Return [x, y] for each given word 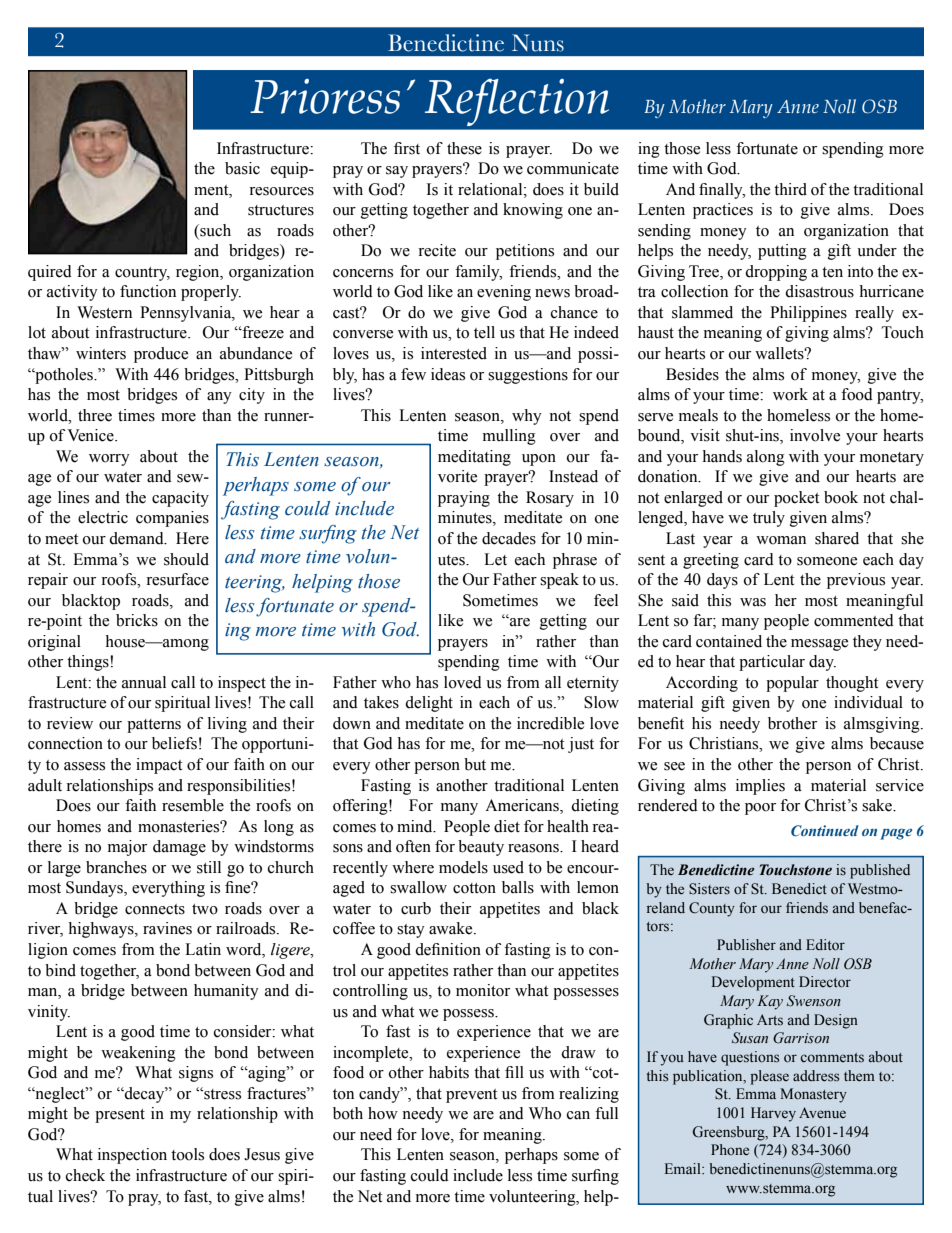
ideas [448, 374]
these [464, 148]
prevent [471, 1096]
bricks [137, 620]
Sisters [709, 889]
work [790, 394]
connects [155, 909]
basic [242, 168]
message [819, 645]
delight [429, 704]
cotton [474, 888]
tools [187, 1154]
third [790, 189]
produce [161, 355]
